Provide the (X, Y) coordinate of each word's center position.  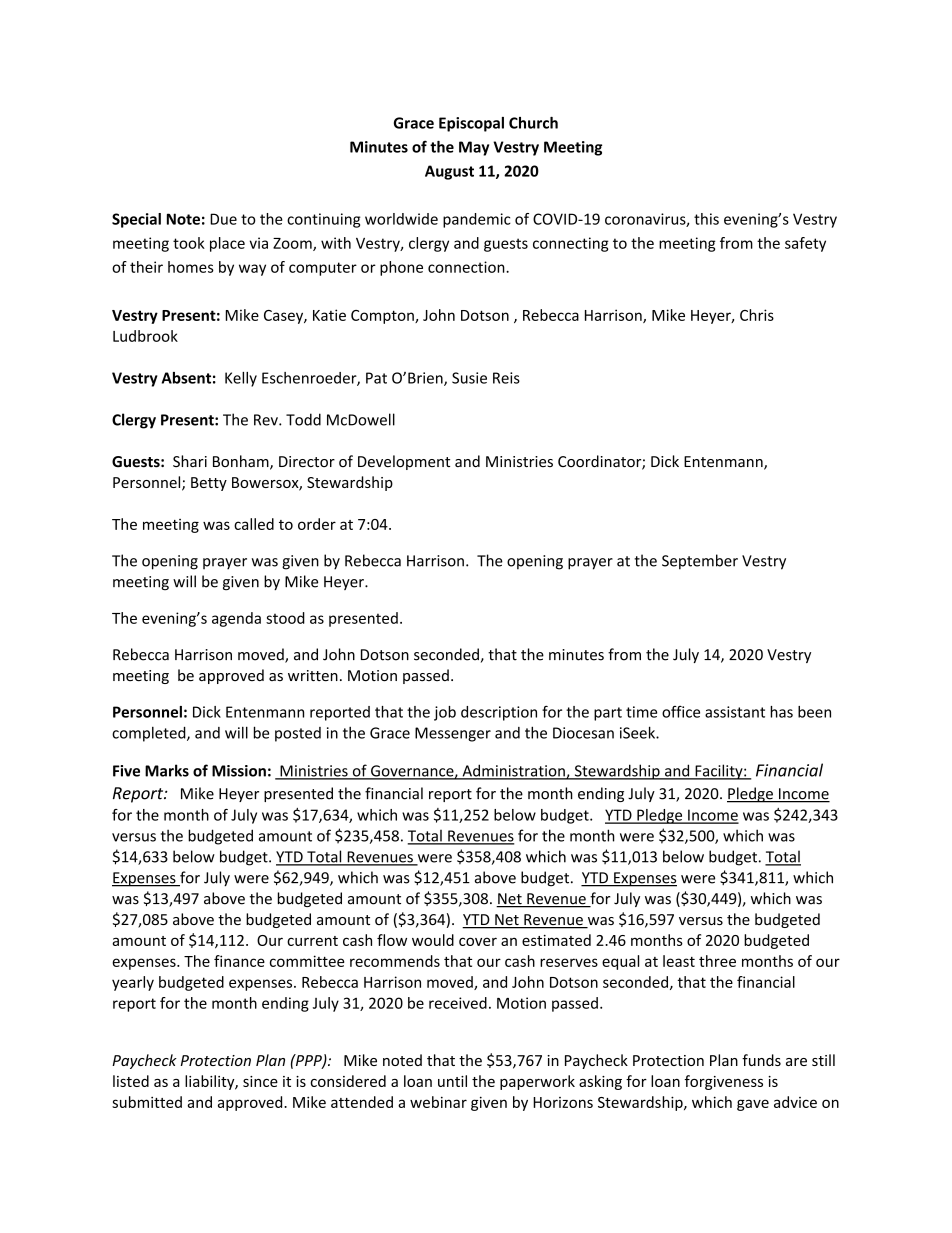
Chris (757, 315)
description (499, 713)
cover (478, 941)
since (260, 1081)
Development (404, 462)
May (474, 148)
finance (239, 961)
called (254, 524)
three (717, 961)
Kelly (241, 379)
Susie (469, 378)
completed (150, 734)
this (706, 219)
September (700, 562)
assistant (735, 712)
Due (223, 219)
